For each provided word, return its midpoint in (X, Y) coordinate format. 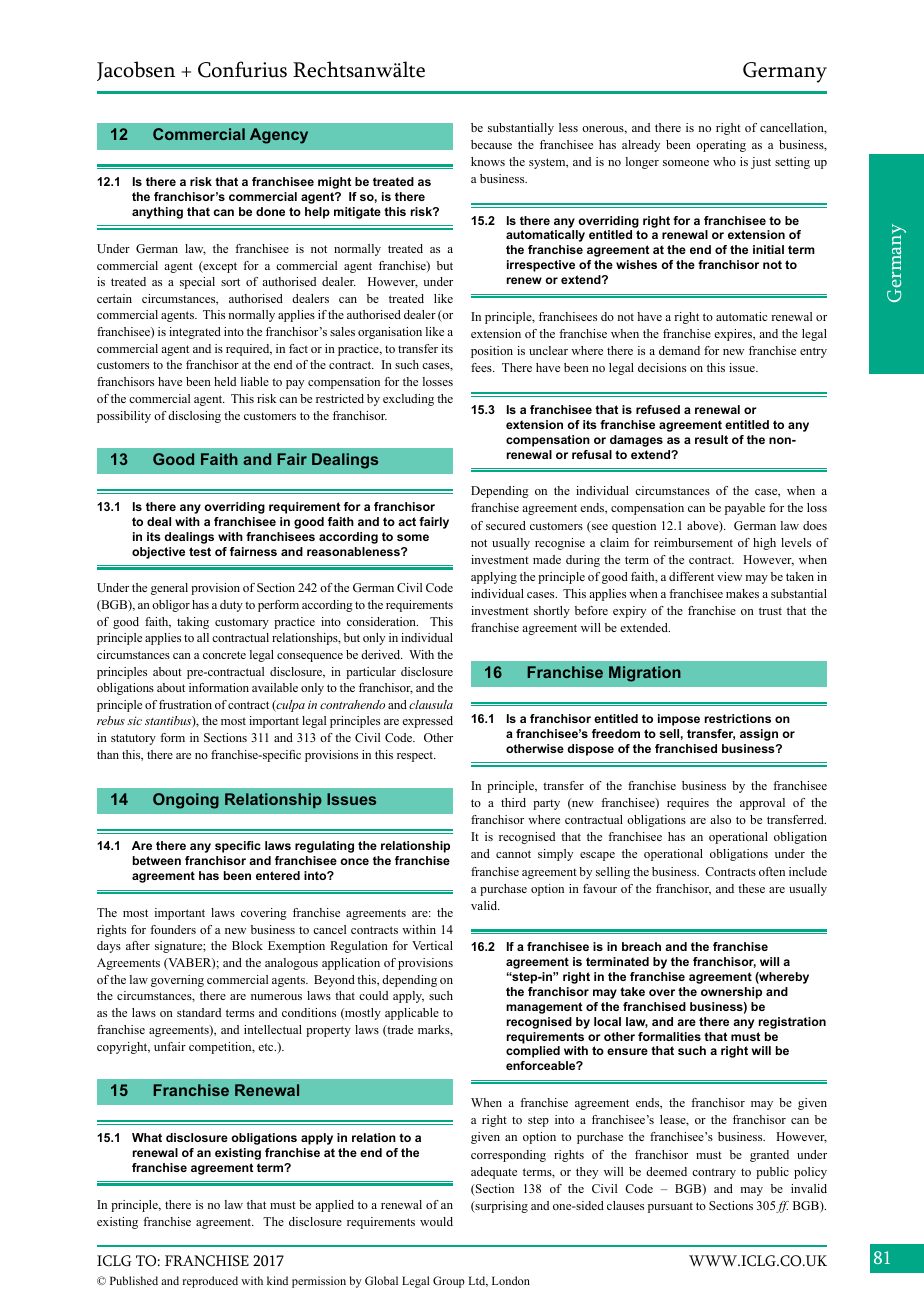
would (436, 1221)
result (711, 439)
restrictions (738, 718)
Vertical (432, 945)
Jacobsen (136, 71)
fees (482, 367)
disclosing (194, 417)
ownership (731, 993)
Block (247, 945)
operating (721, 146)
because (491, 144)
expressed (427, 722)
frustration (185, 704)
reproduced (210, 1282)
